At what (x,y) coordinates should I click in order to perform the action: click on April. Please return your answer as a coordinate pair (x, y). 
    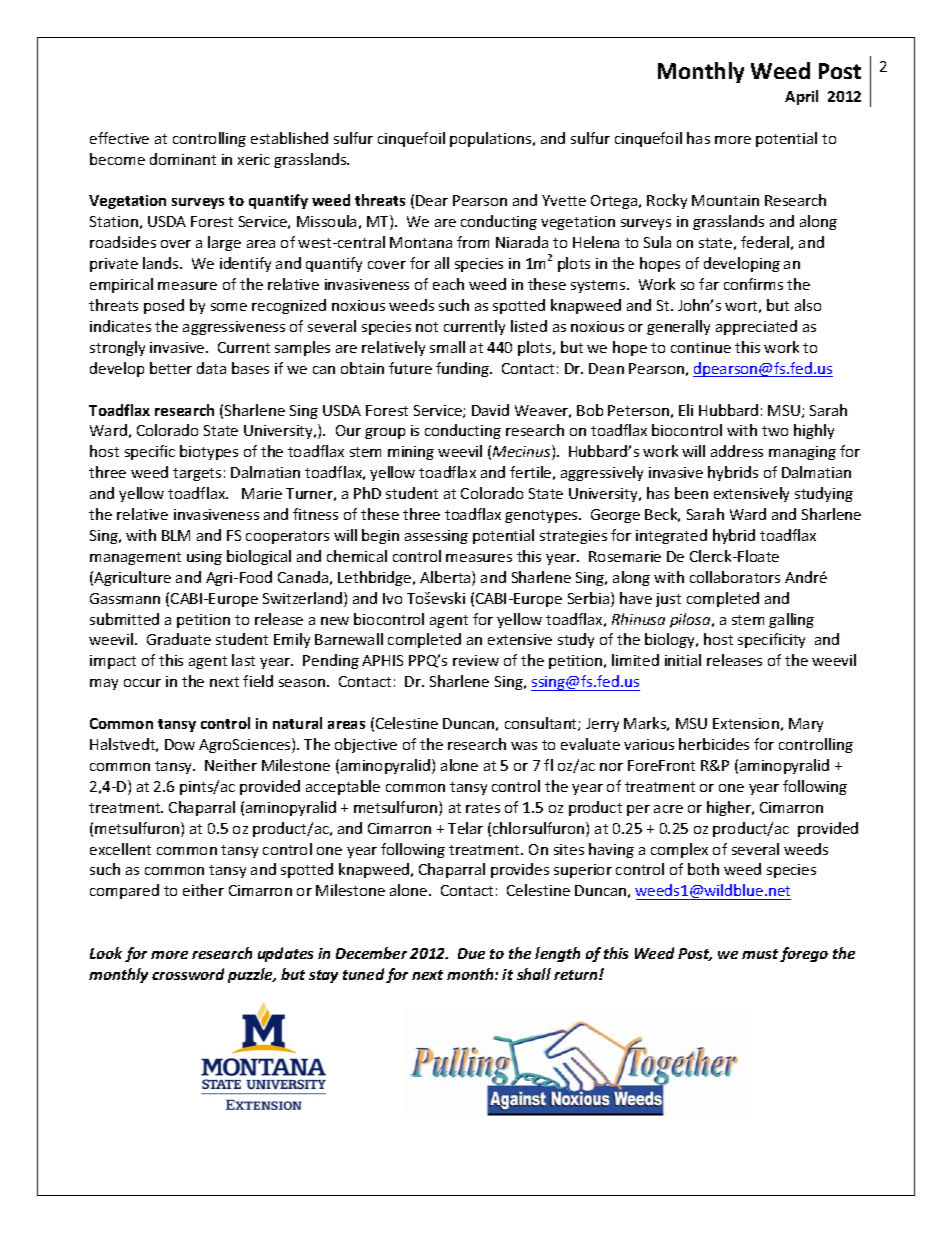
    Looking at the image, I should click on (801, 97).
